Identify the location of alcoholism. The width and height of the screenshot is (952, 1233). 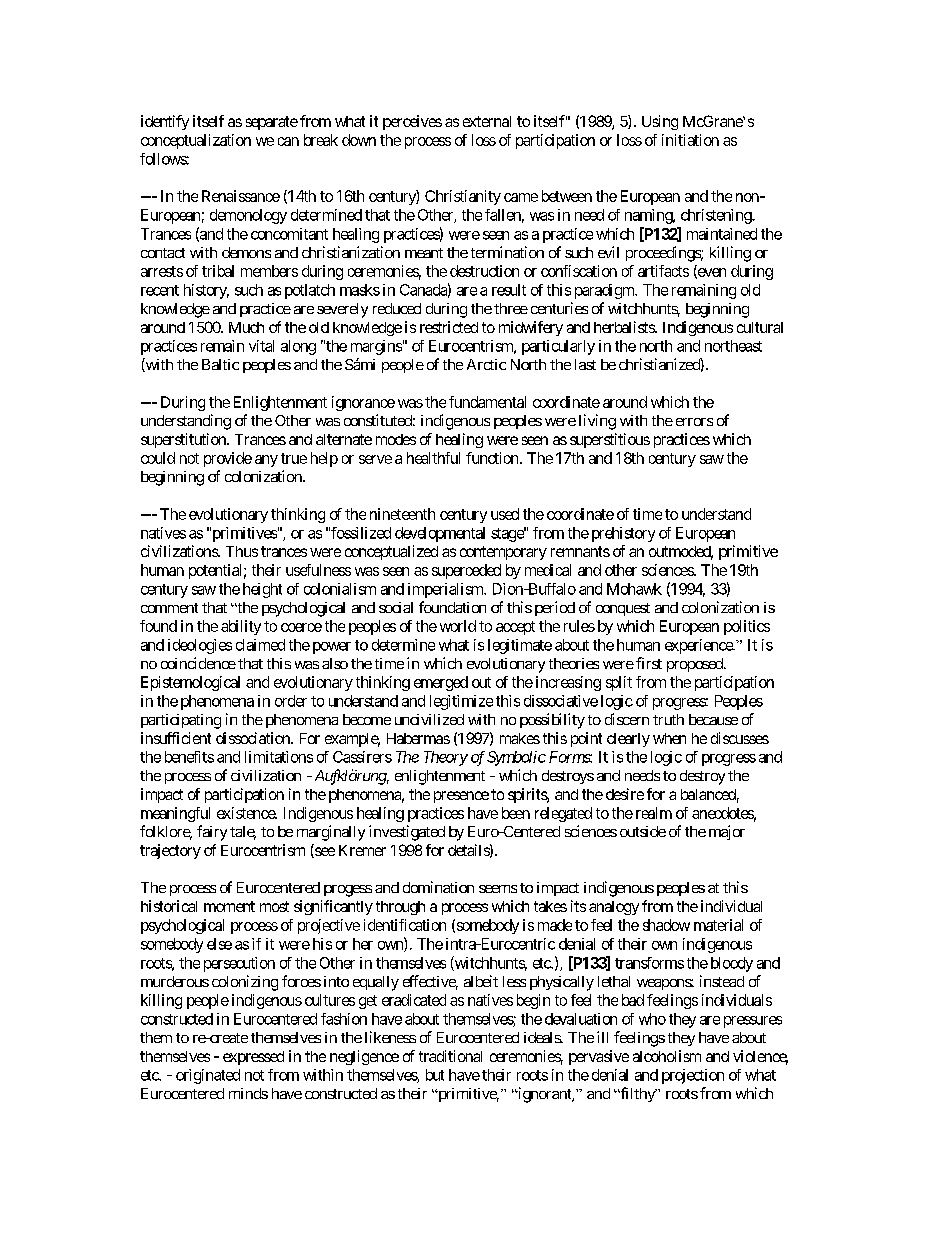
(667, 1056).
